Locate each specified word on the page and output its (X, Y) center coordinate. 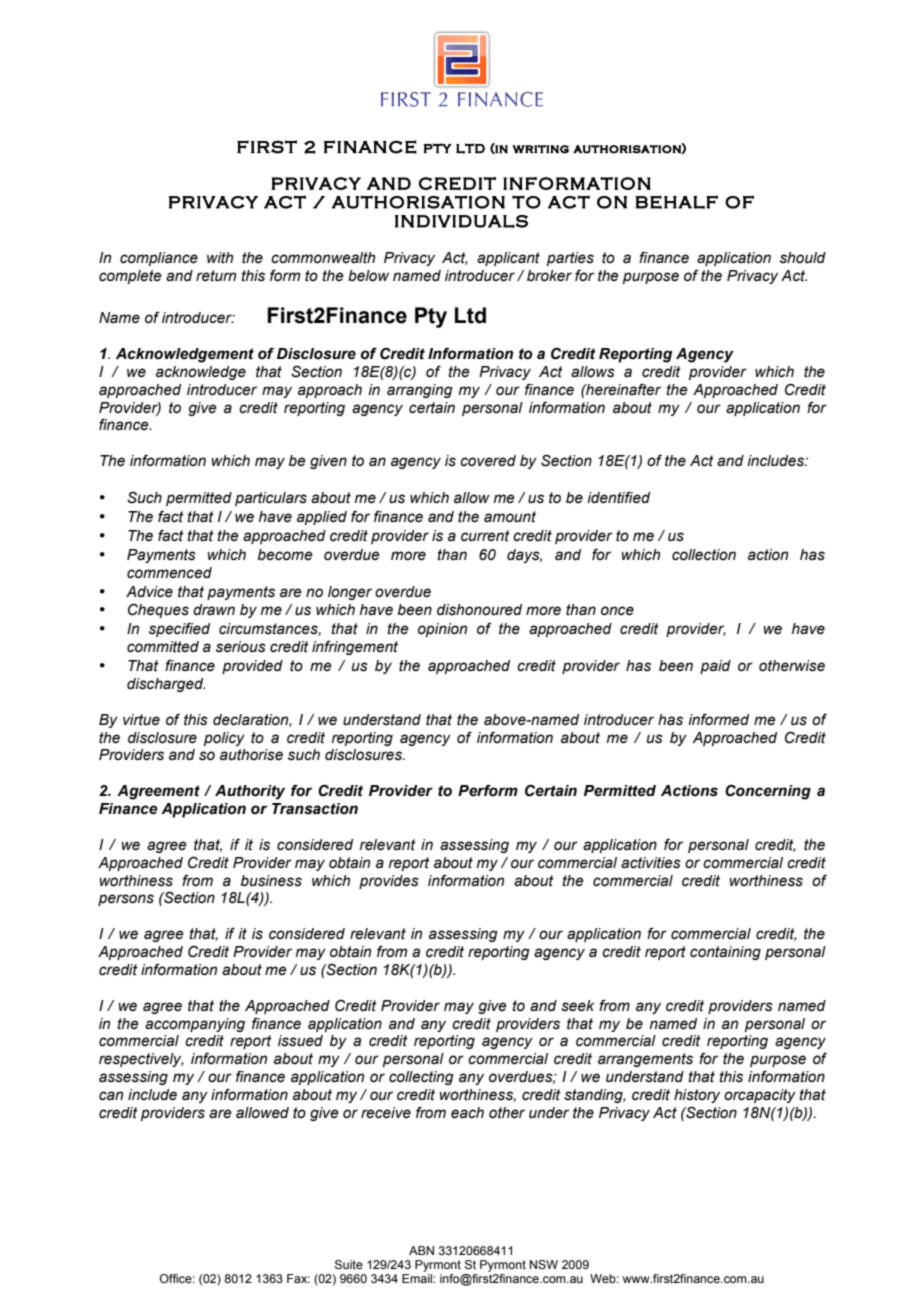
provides (389, 882)
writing (540, 149)
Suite (349, 1265)
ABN (421, 1250)
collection (704, 555)
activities (651, 863)
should (803, 258)
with (220, 257)
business (271, 881)
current (485, 536)
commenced (169, 573)
